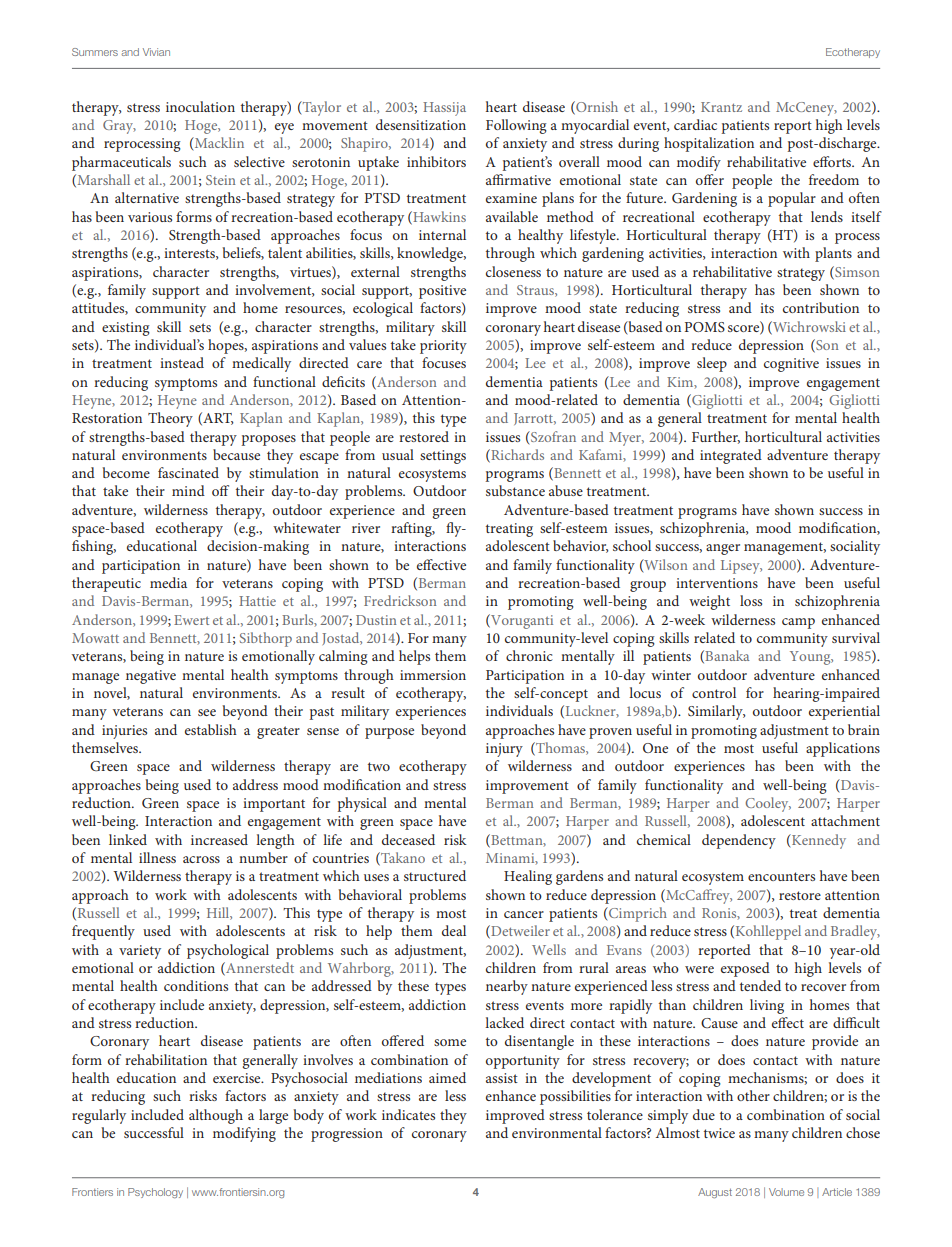 The width and height of the page is (952, 1247). Describe the element at coordinates (182, 362) in the page. I see `instead` at that location.
